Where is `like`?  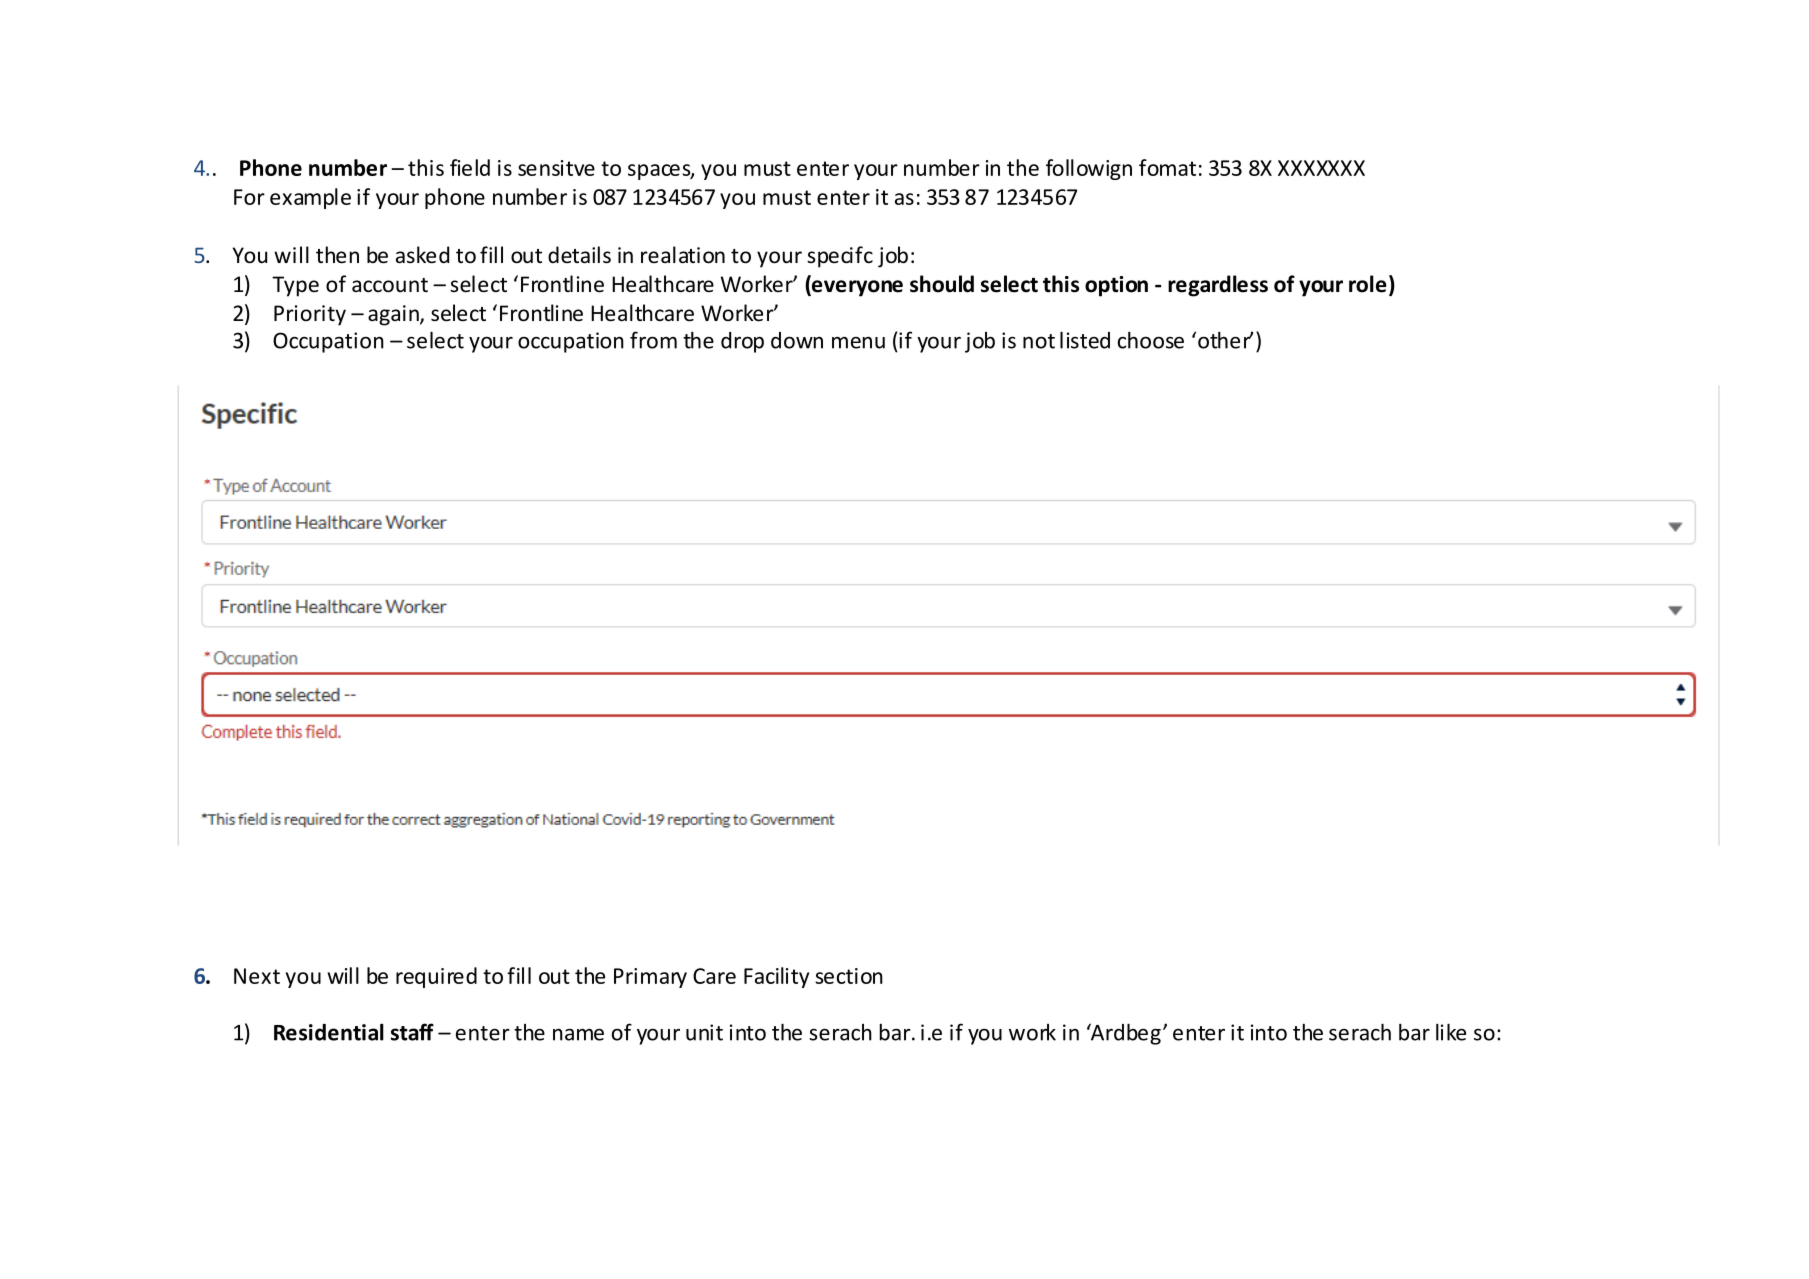
like is located at coordinates (1451, 1032).
